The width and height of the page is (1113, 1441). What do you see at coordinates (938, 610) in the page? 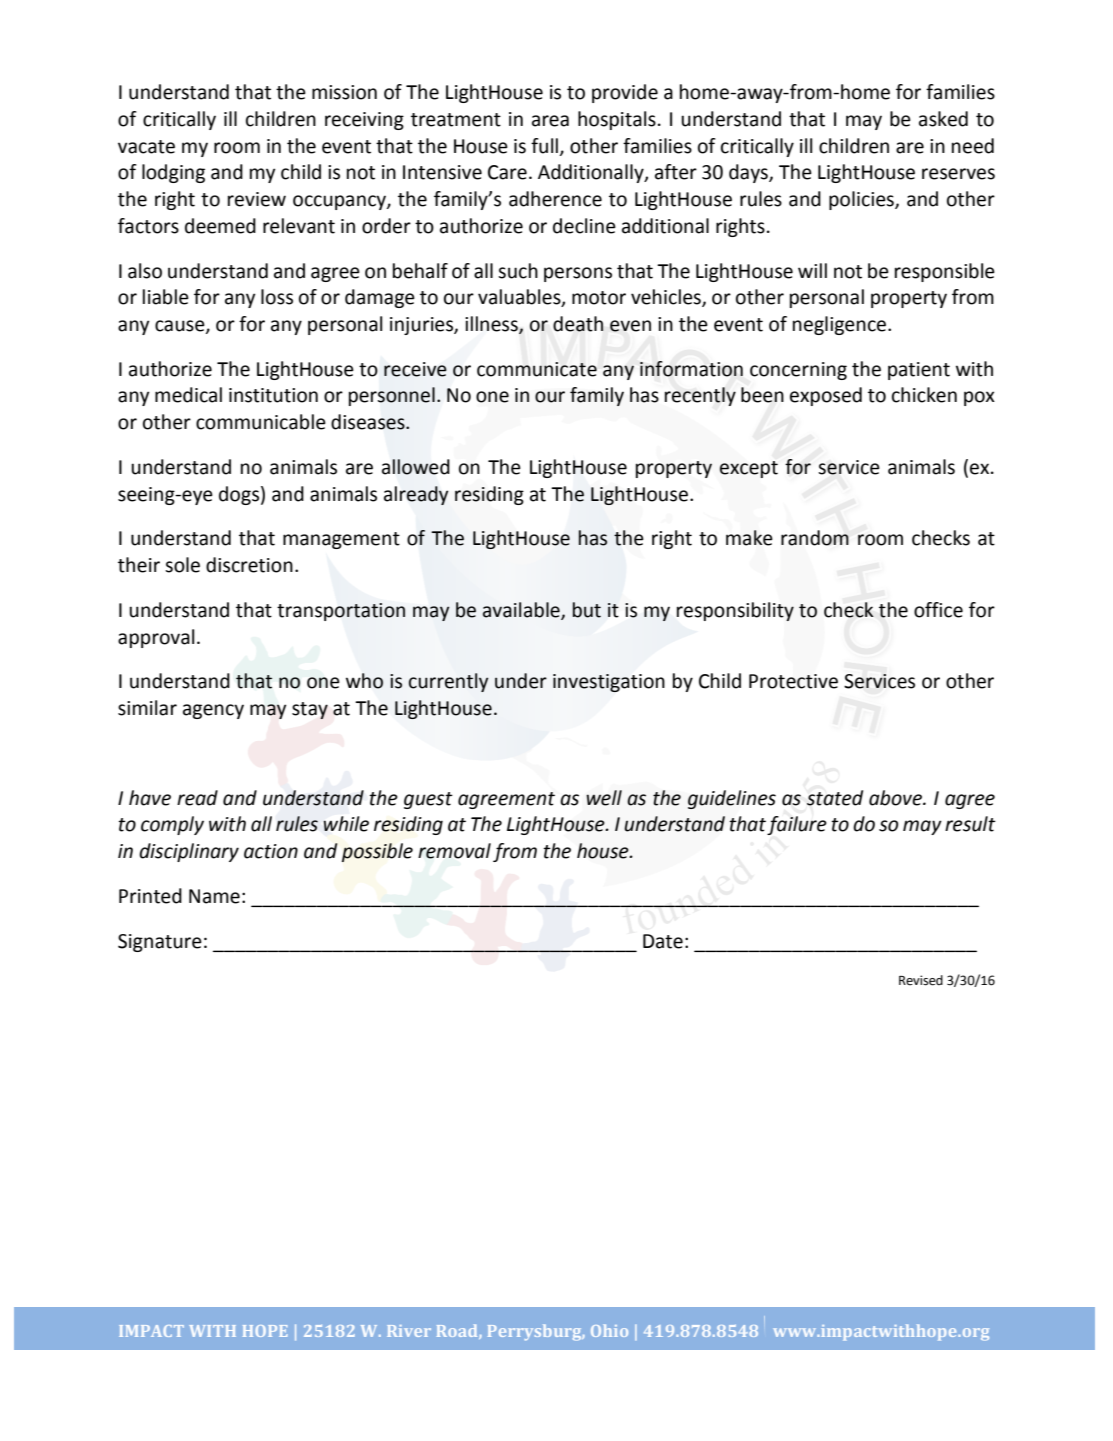
I see `office` at bounding box center [938, 610].
